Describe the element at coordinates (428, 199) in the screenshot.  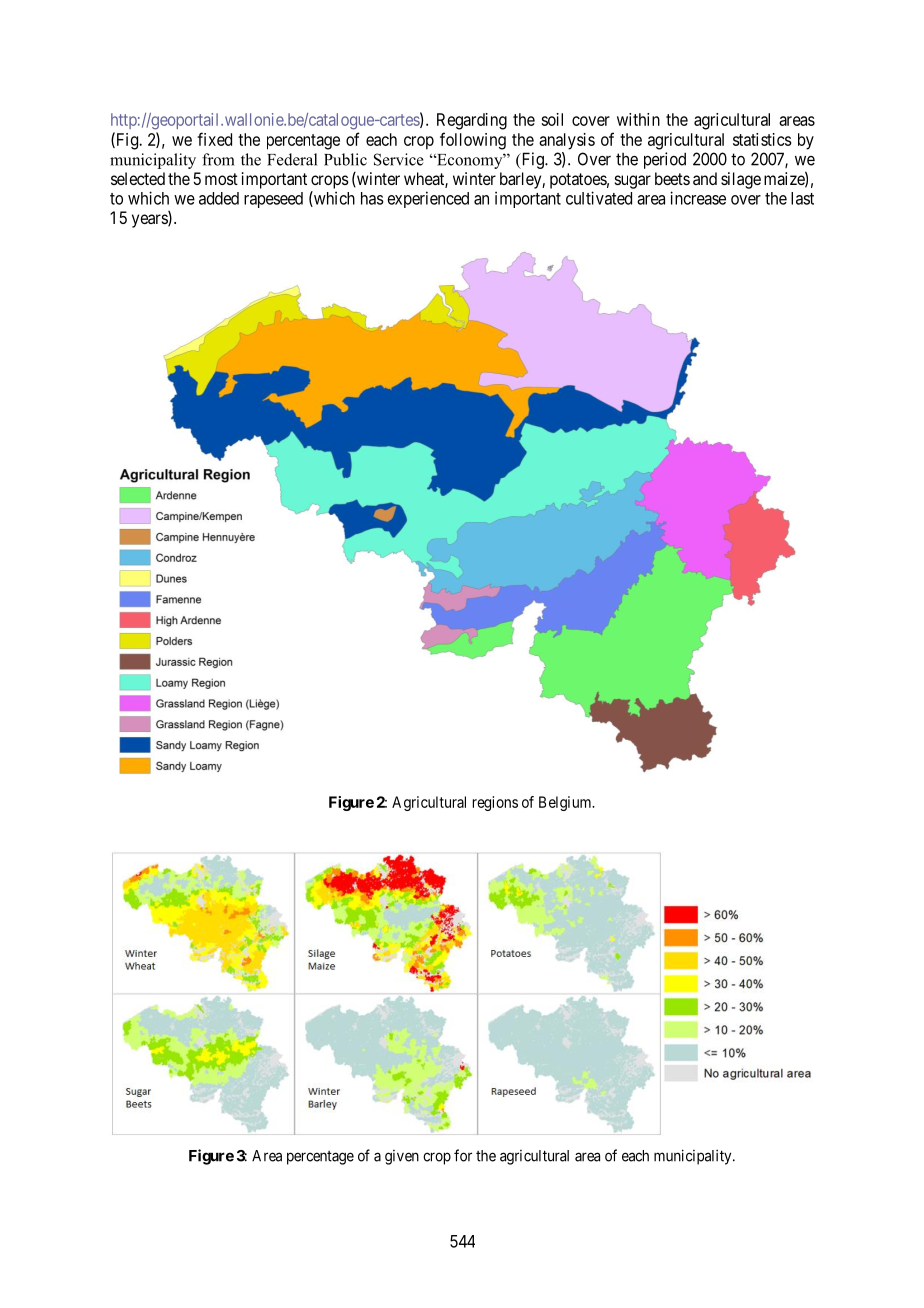
I see `experienced` at that location.
